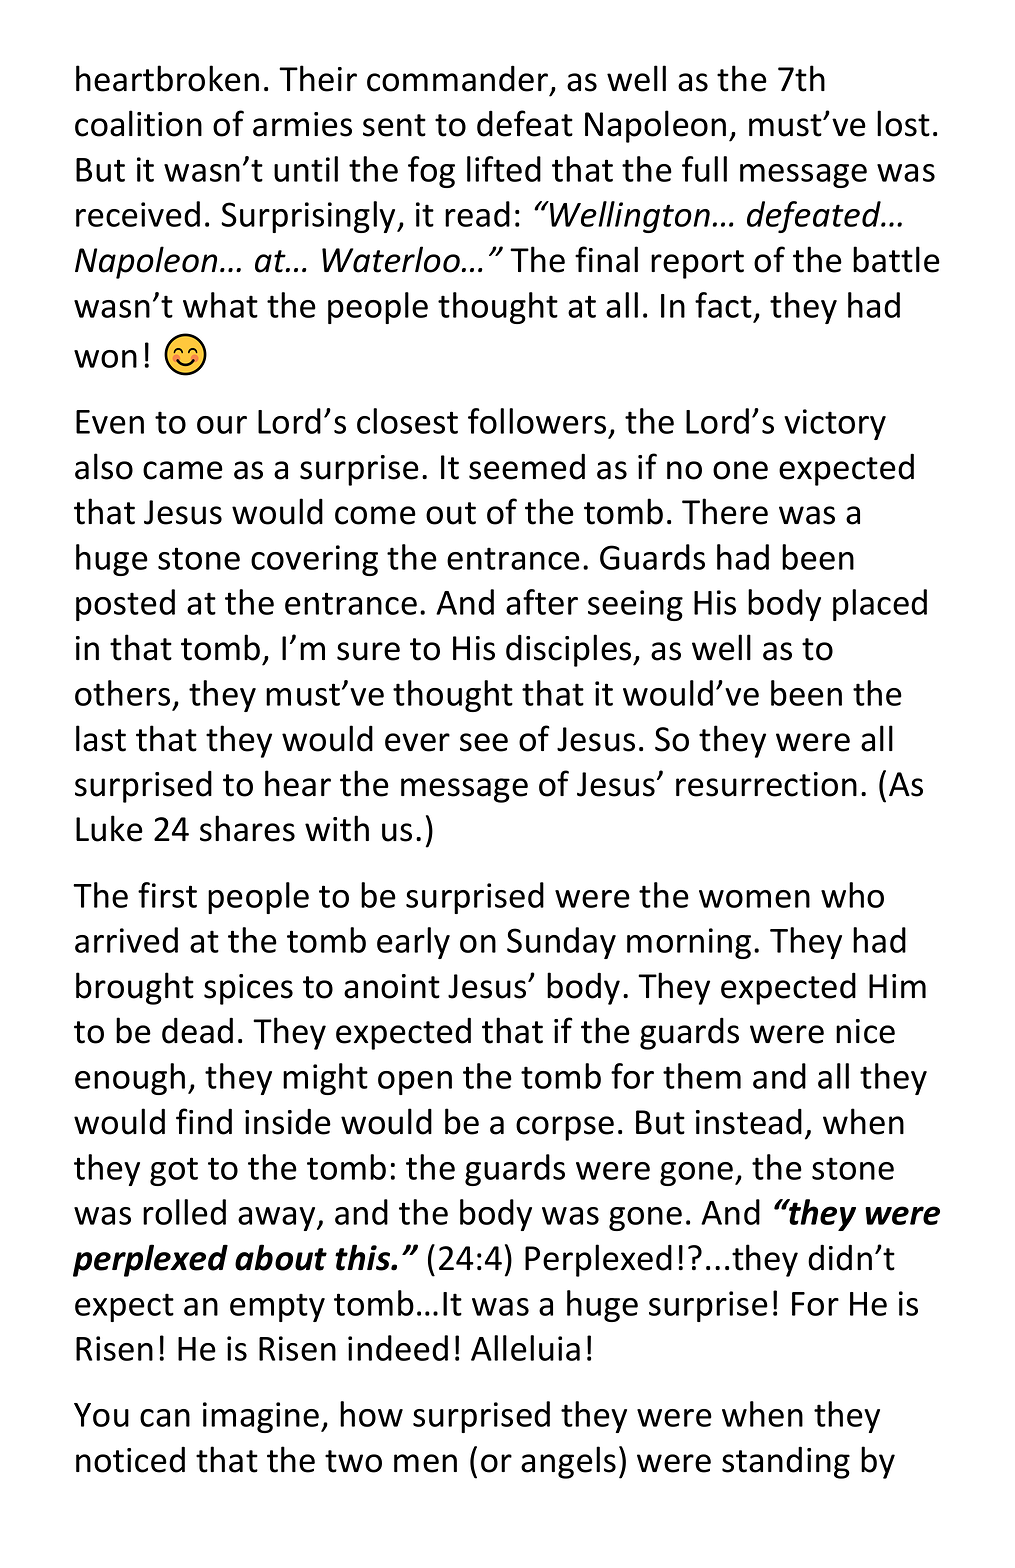  What do you see at coordinates (138, 123) in the screenshot?
I see `coalition` at bounding box center [138, 123].
